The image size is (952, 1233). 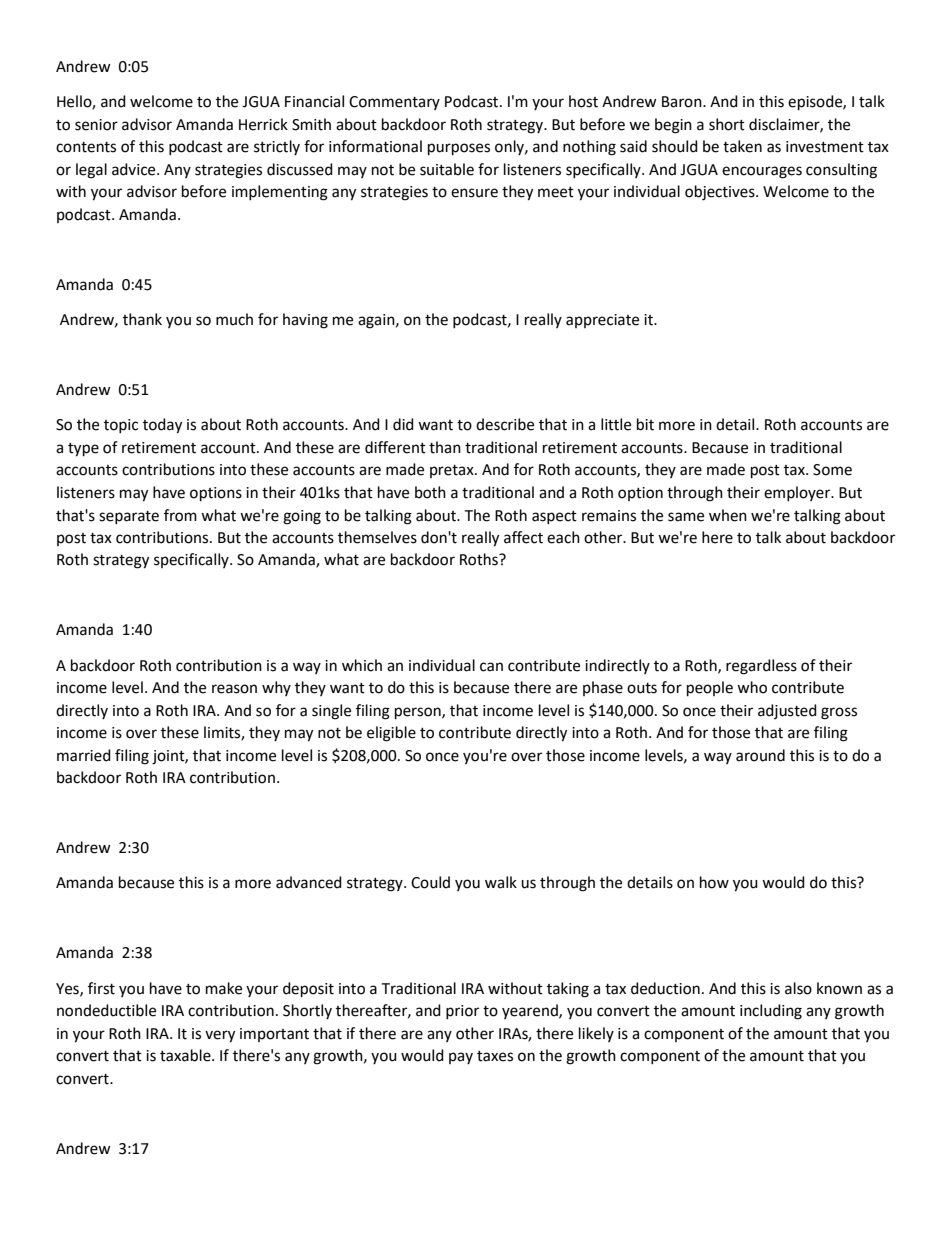 I want to click on when, so click(x=728, y=515).
